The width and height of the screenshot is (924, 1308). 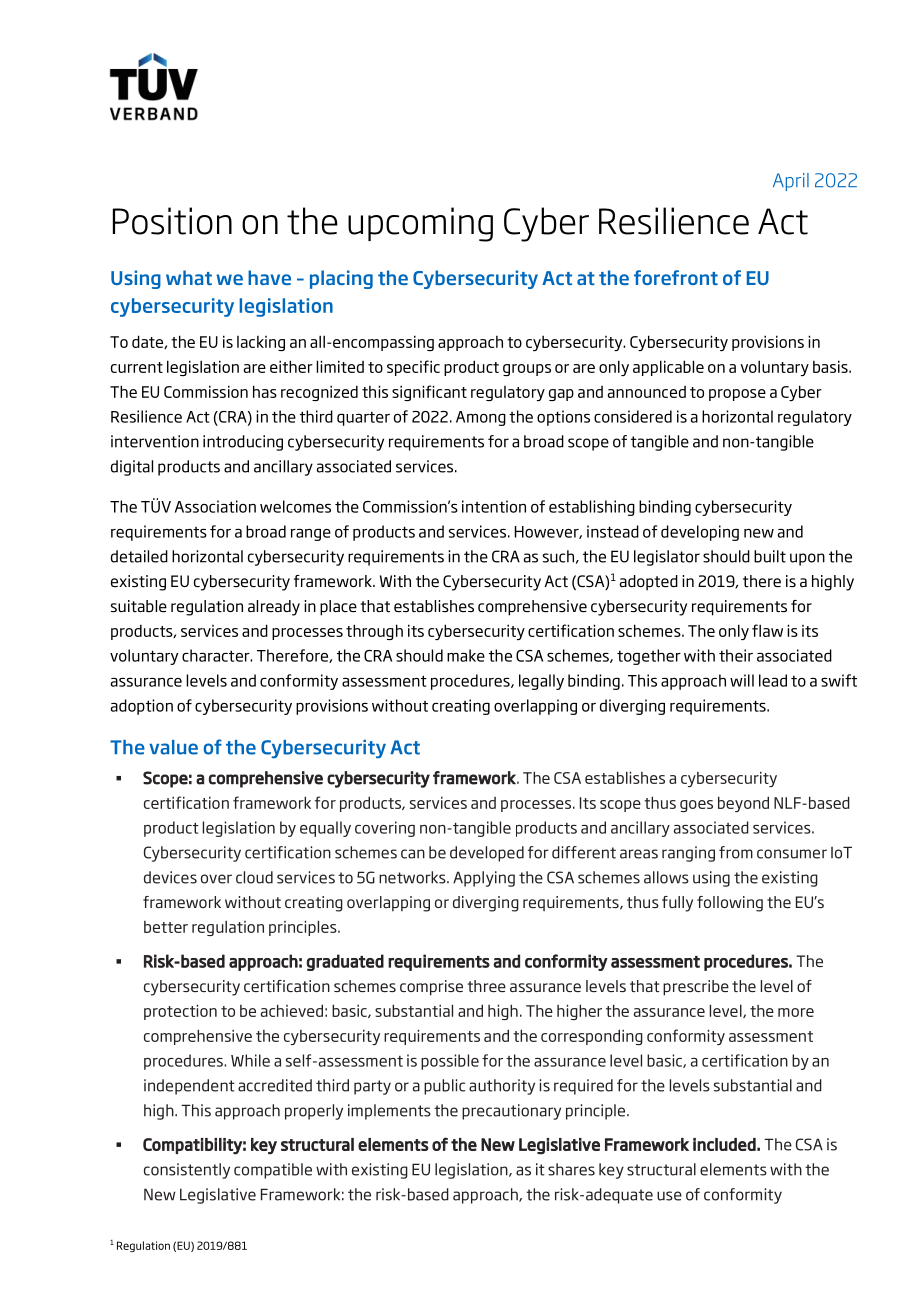 What do you see at coordinates (770, 556) in the screenshot?
I see `built` at bounding box center [770, 556].
